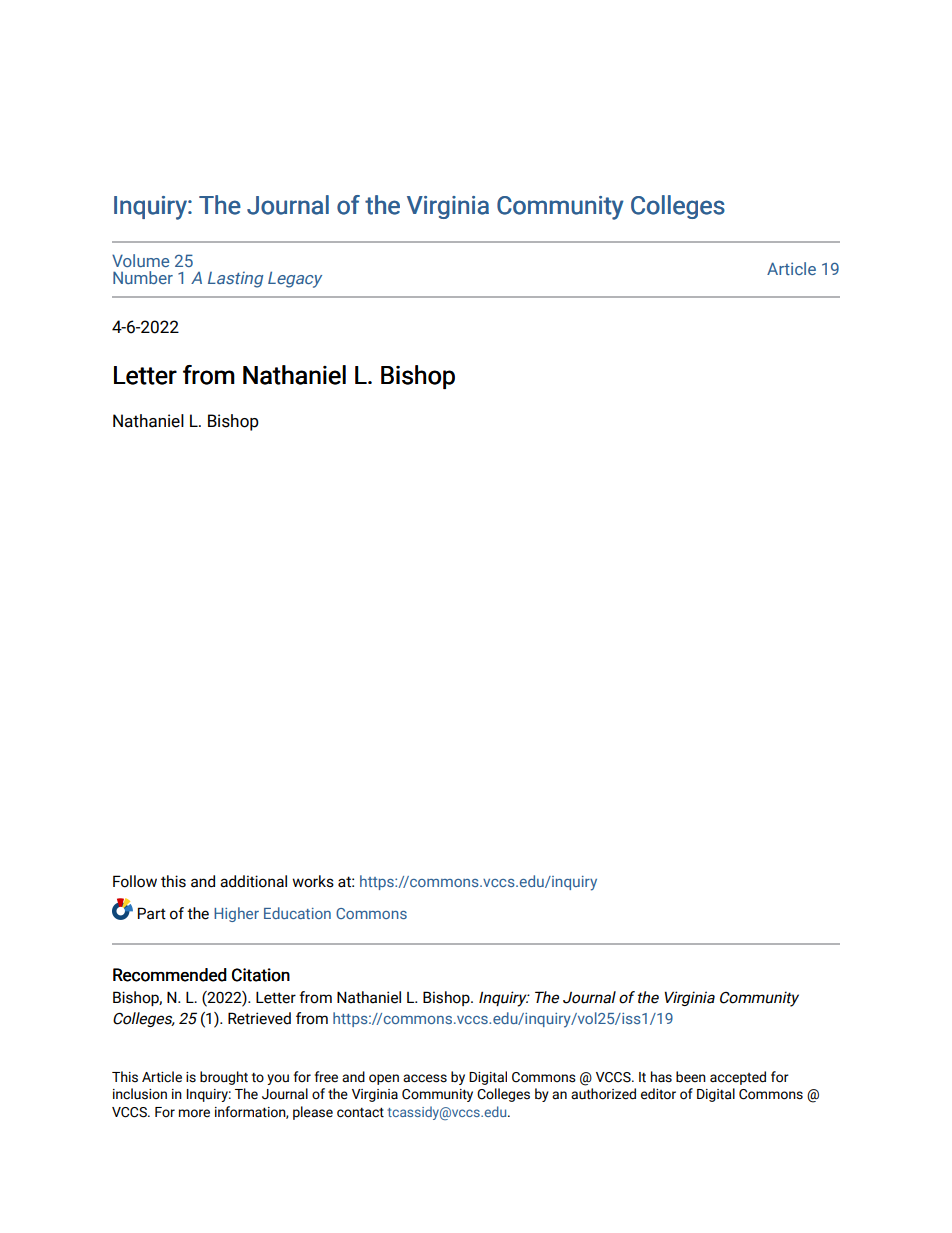 Image resolution: width=952 pixels, height=1233 pixels. What do you see at coordinates (236, 914) in the image?
I see `Higher` at bounding box center [236, 914].
